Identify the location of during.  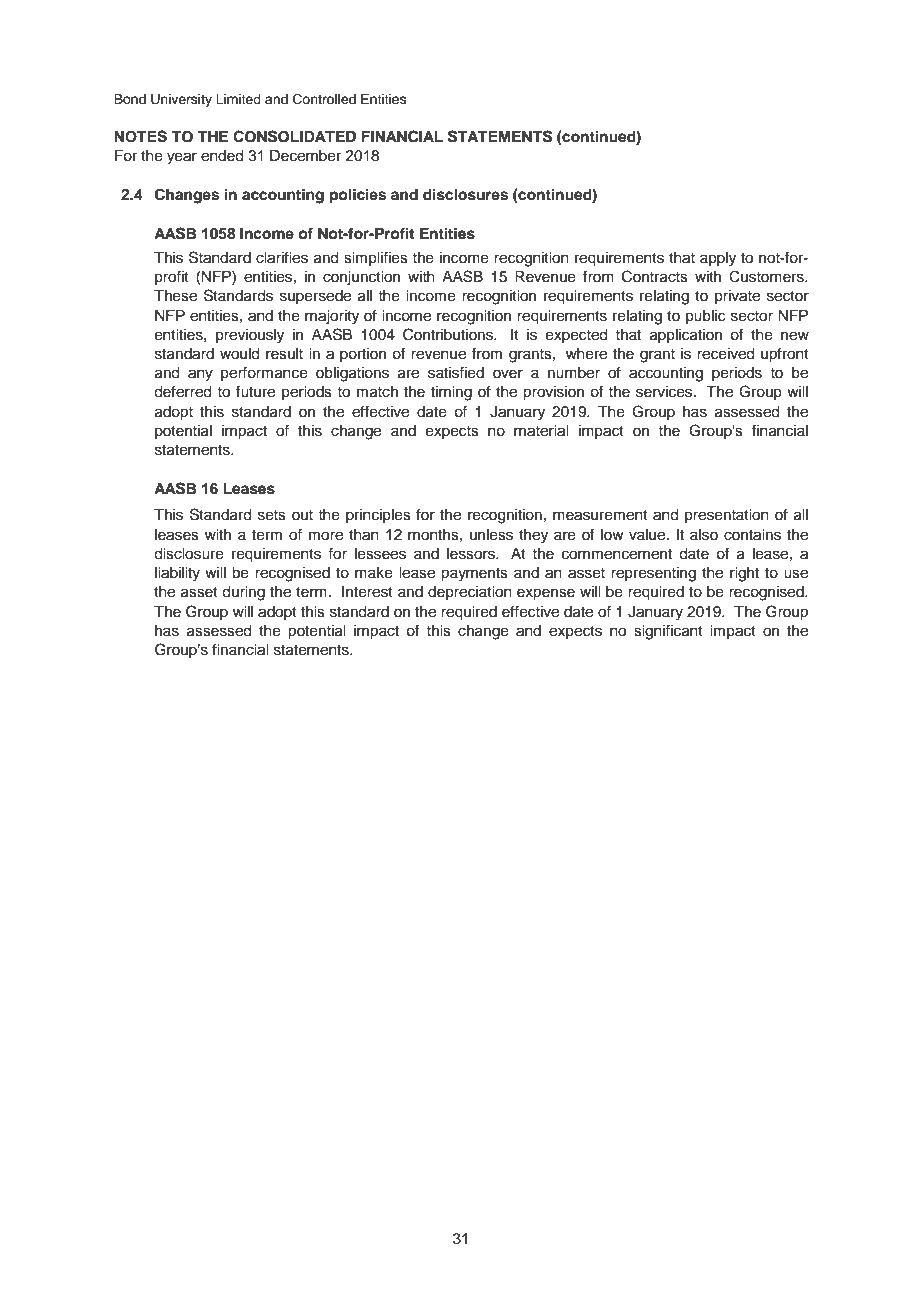
(243, 593).
